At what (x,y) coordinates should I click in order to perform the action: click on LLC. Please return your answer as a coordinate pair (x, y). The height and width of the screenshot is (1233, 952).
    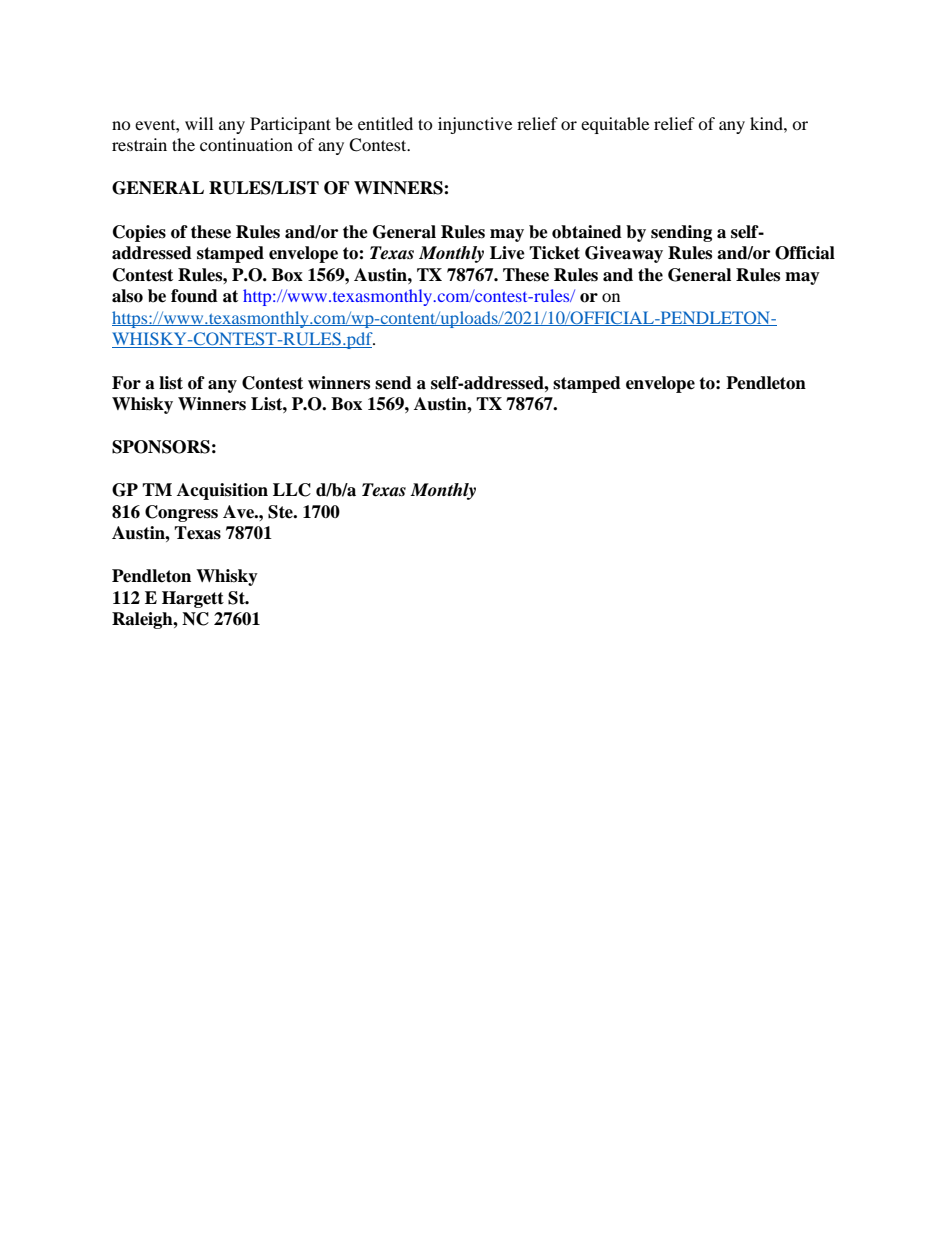
    Looking at the image, I should click on (292, 490).
